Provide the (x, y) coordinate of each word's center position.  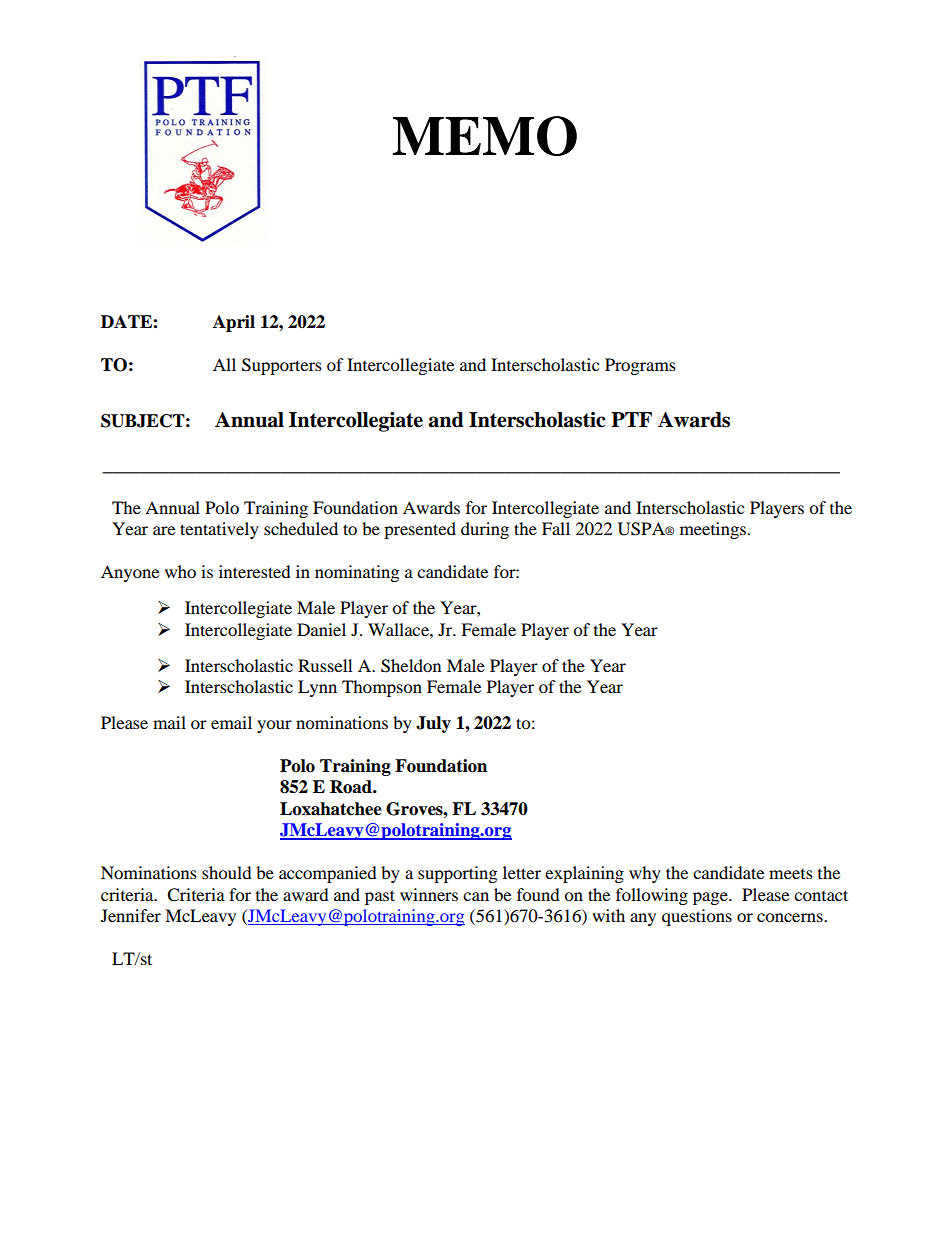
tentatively (219, 530)
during (485, 530)
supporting (457, 874)
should (227, 872)
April (234, 323)
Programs (640, 366)
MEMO (485, 136)
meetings (713, 530)
